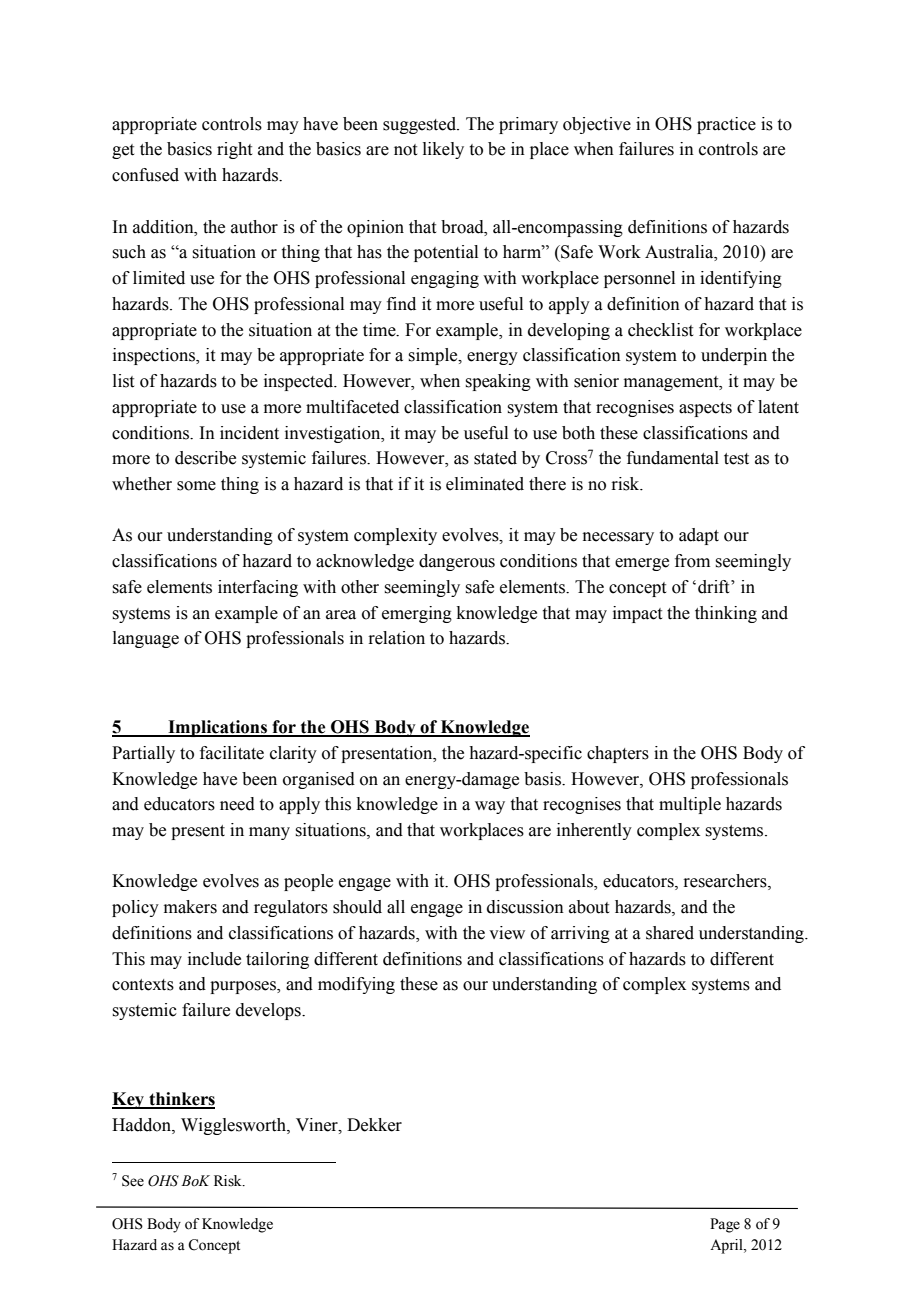 This screenshot has height=1308, width=924. Describe the element at coordinates (726, 614) in the screenshot. I see `thinking` at that location.
